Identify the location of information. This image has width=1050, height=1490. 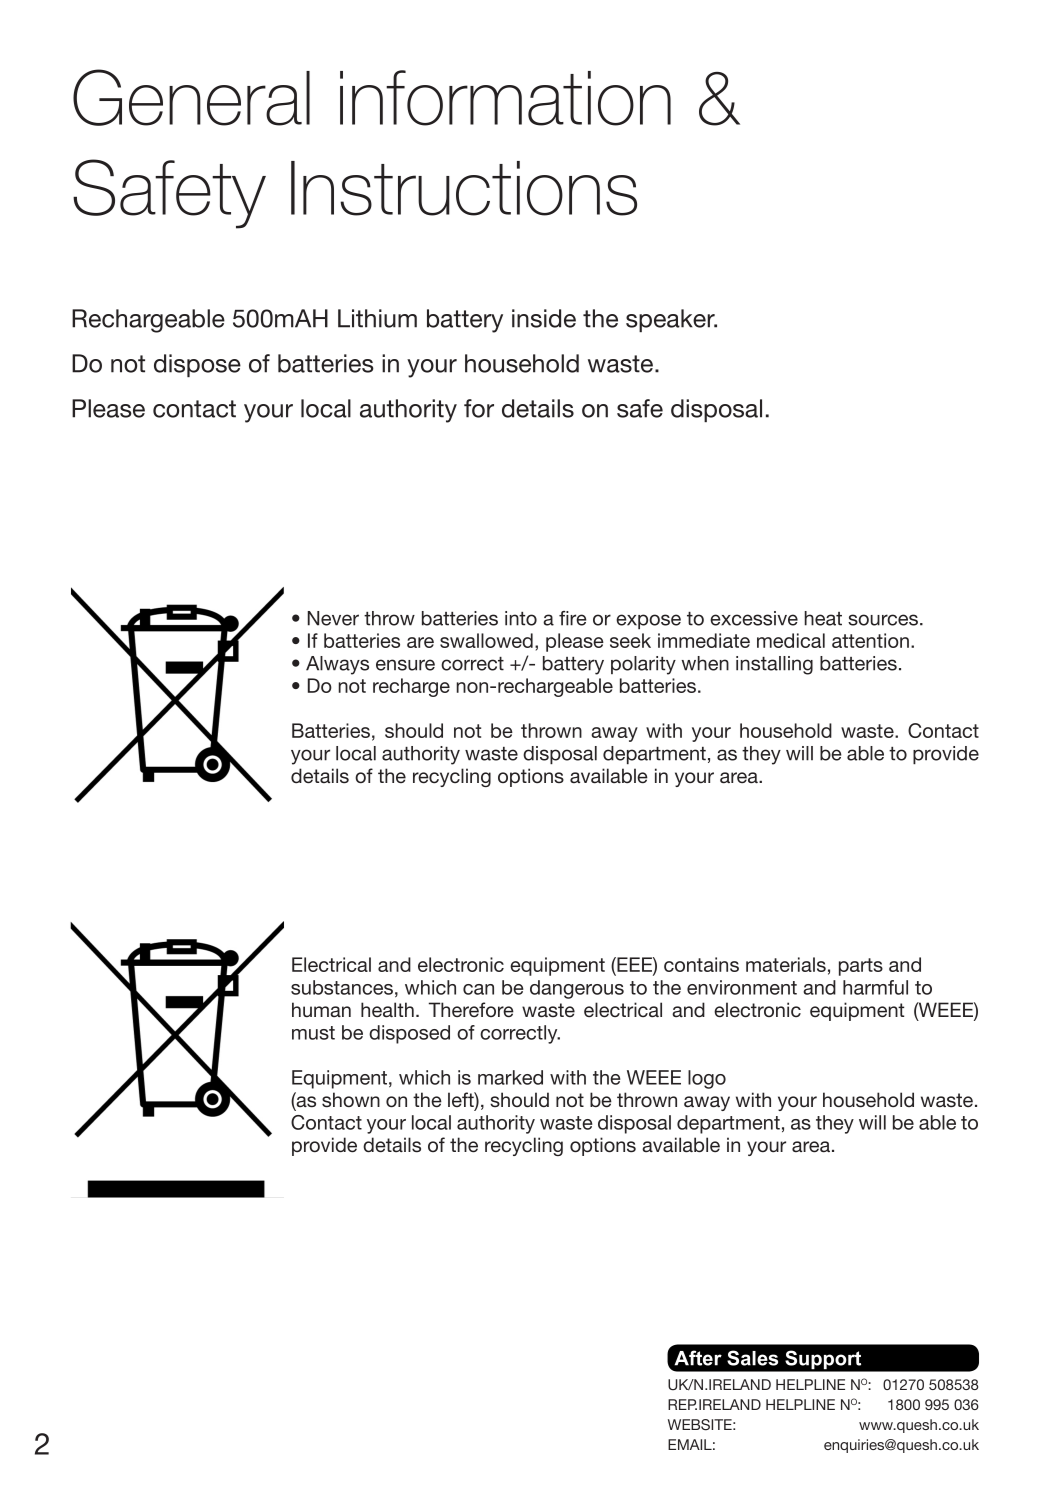
(505, 98).
